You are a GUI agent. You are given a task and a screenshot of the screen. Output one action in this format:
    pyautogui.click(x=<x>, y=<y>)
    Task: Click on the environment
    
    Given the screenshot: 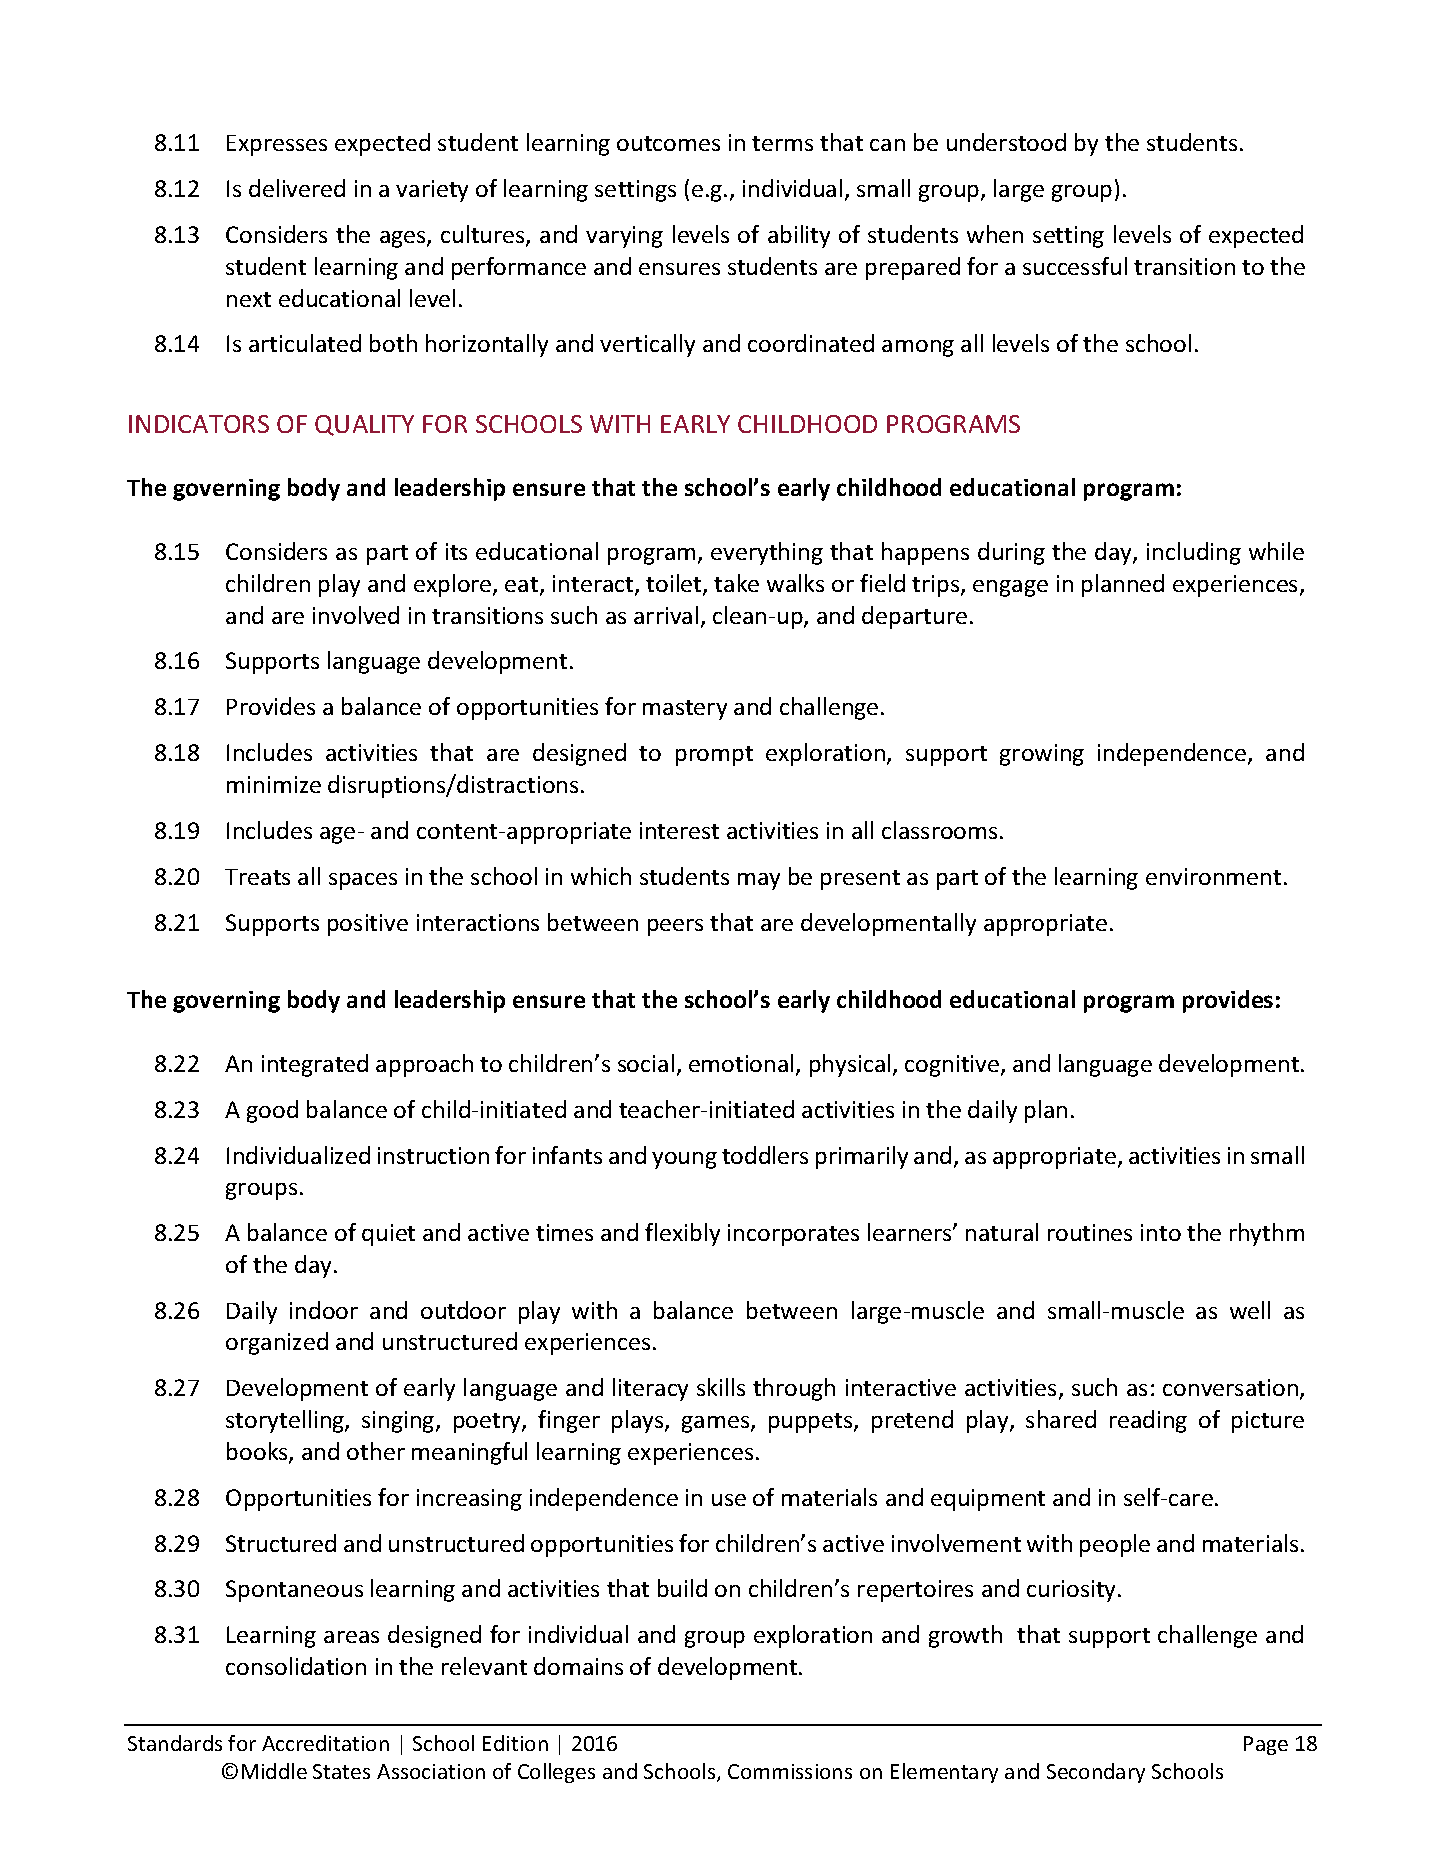 What is the action you would take?
    pyautogui.click(x=1213, y=876)
